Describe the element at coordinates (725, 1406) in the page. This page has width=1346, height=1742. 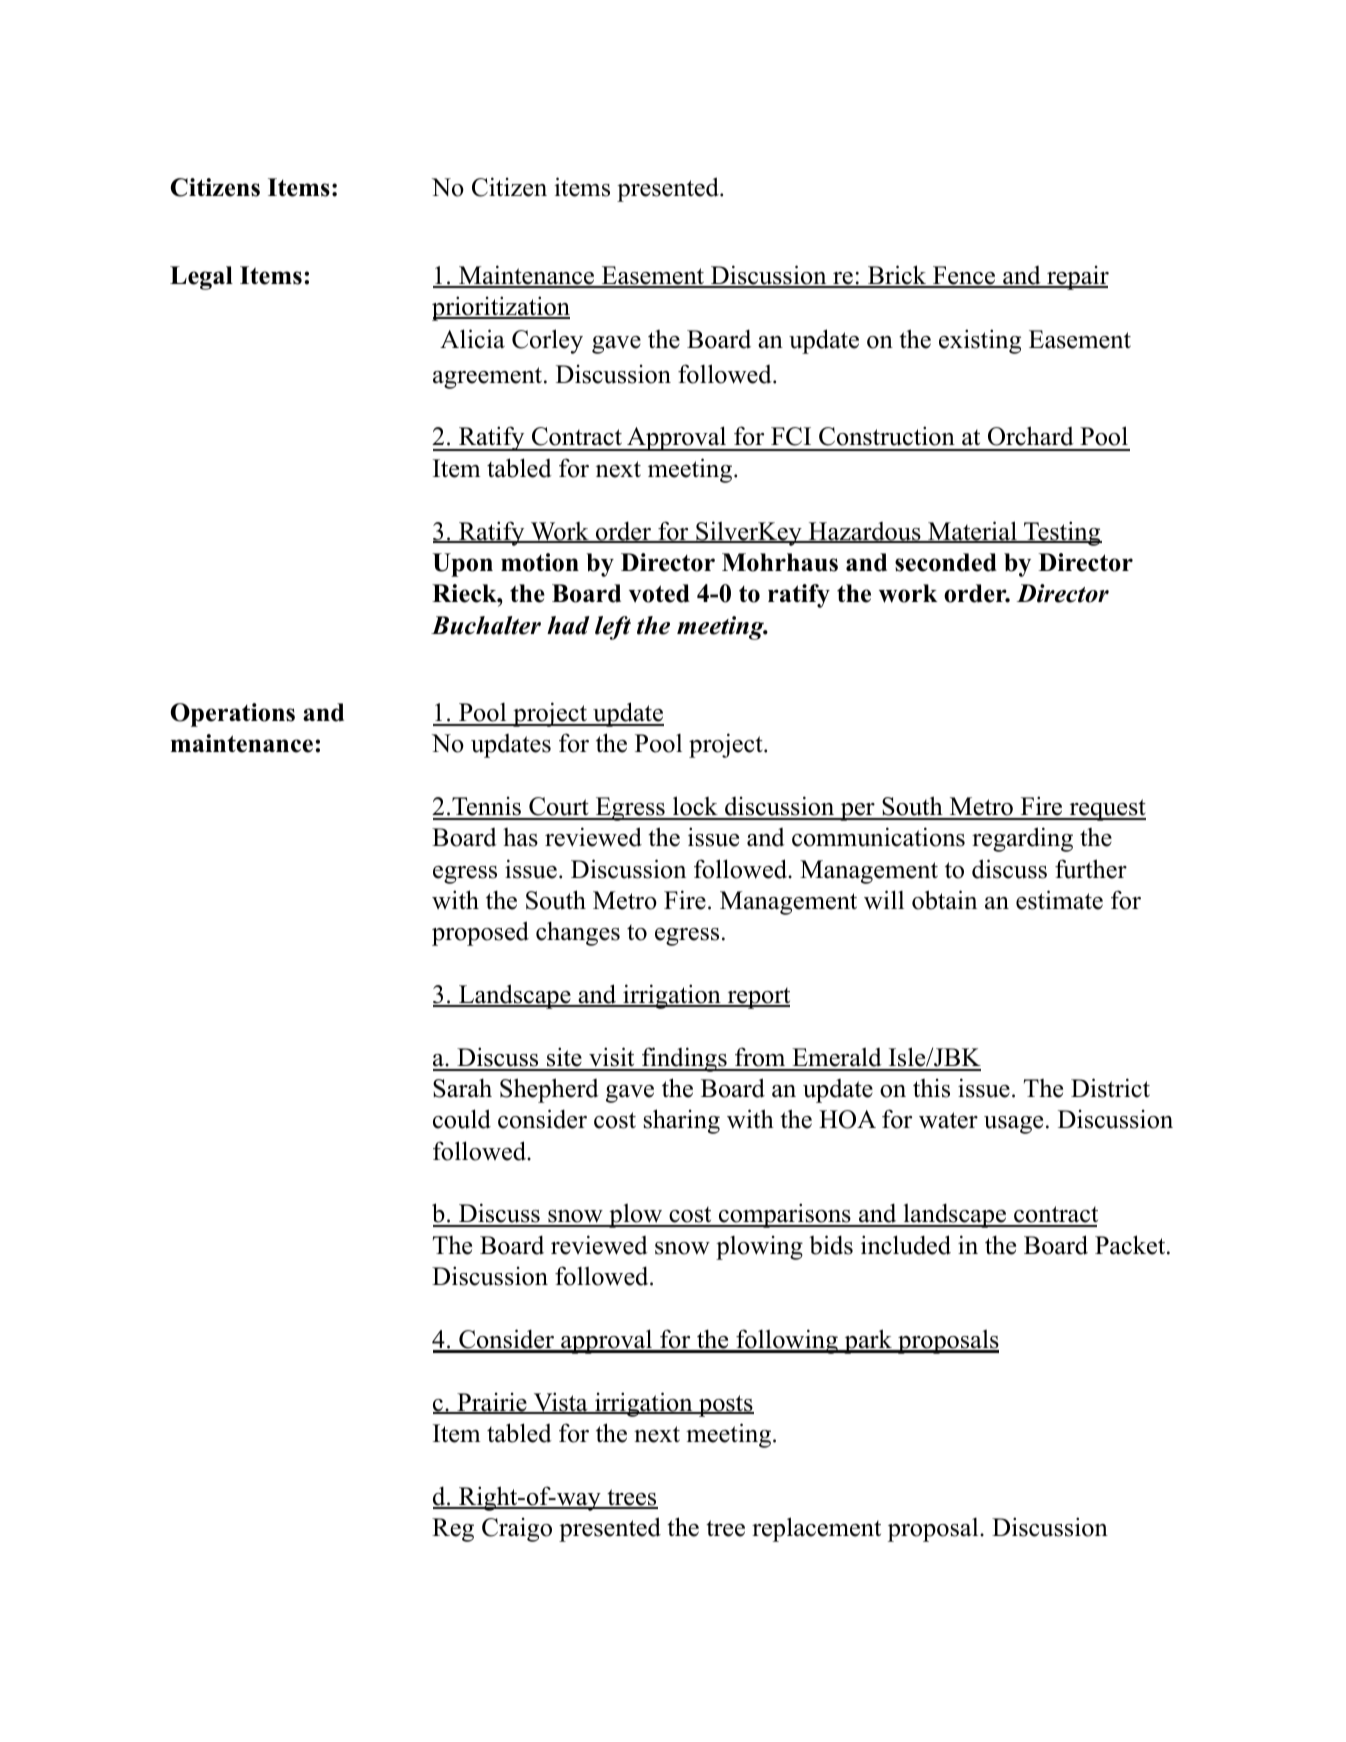
I see `posts` at that location.
